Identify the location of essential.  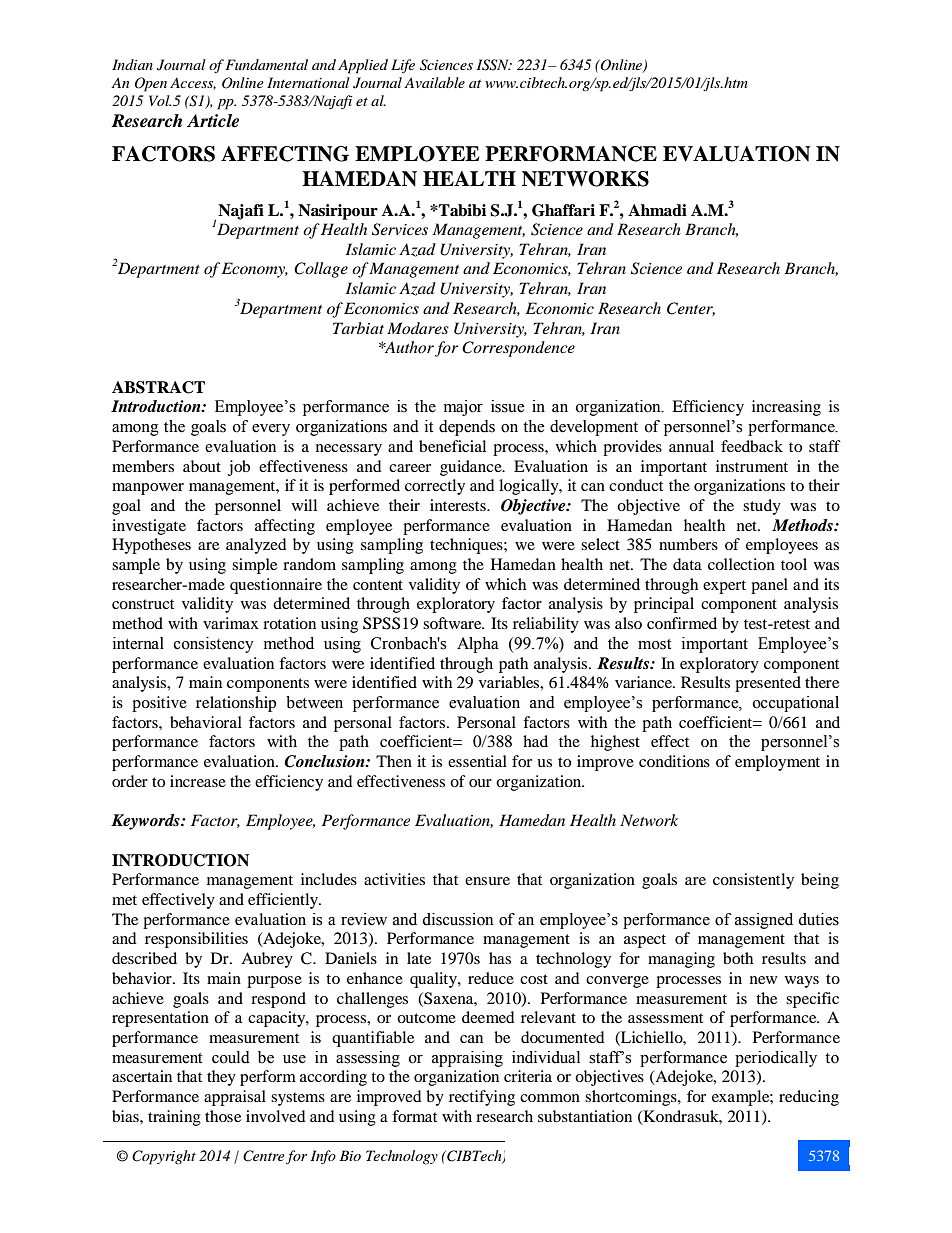
(477, 761).
